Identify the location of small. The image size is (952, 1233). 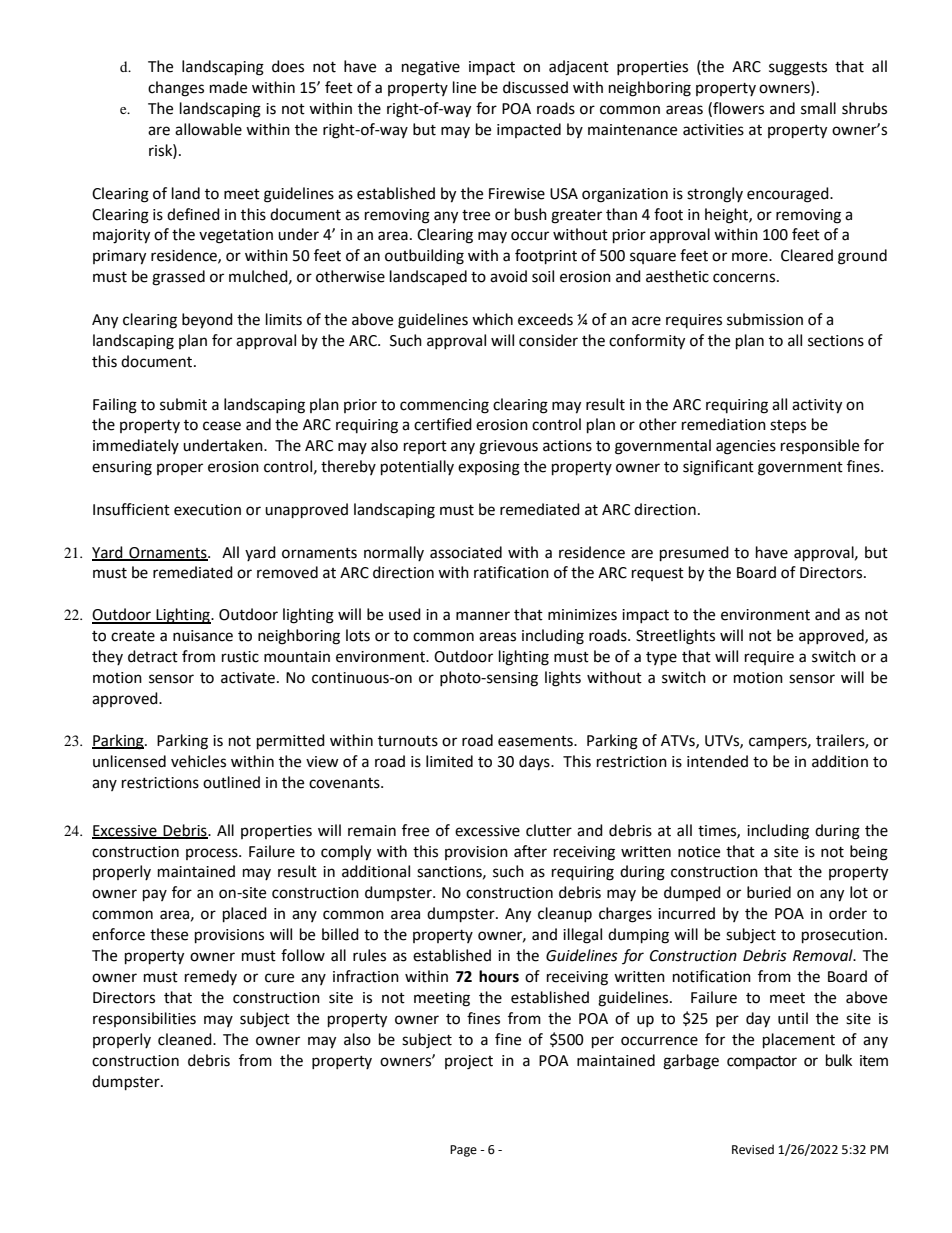
(818, 108).
